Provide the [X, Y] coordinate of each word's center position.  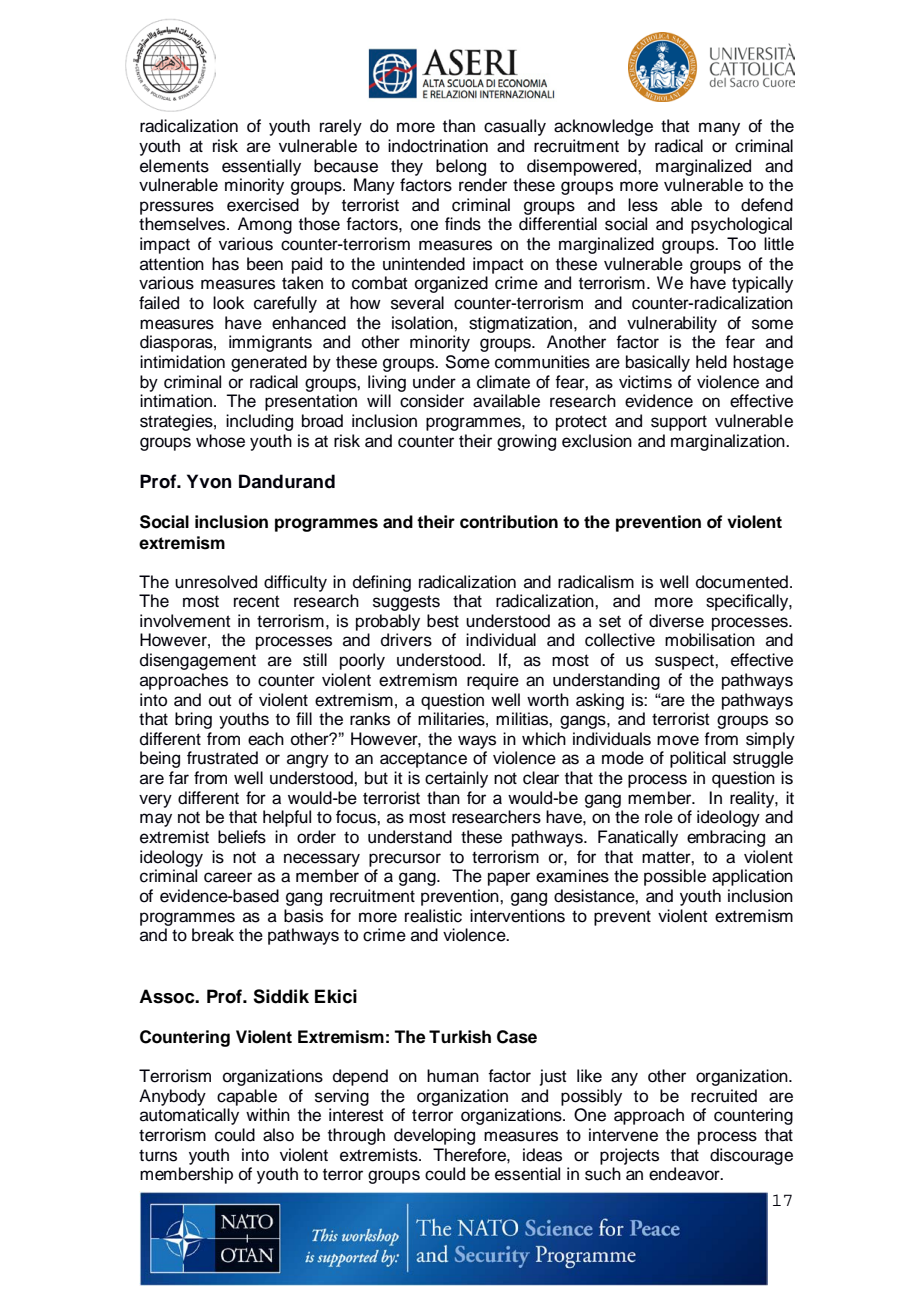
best [443, 621]
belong [461, 167]
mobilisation [710, 640]
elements [174, 166]
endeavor [685, 1174]
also [278, 1135]
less [643, 205]
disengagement [198, 661]
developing [434, 1136]
